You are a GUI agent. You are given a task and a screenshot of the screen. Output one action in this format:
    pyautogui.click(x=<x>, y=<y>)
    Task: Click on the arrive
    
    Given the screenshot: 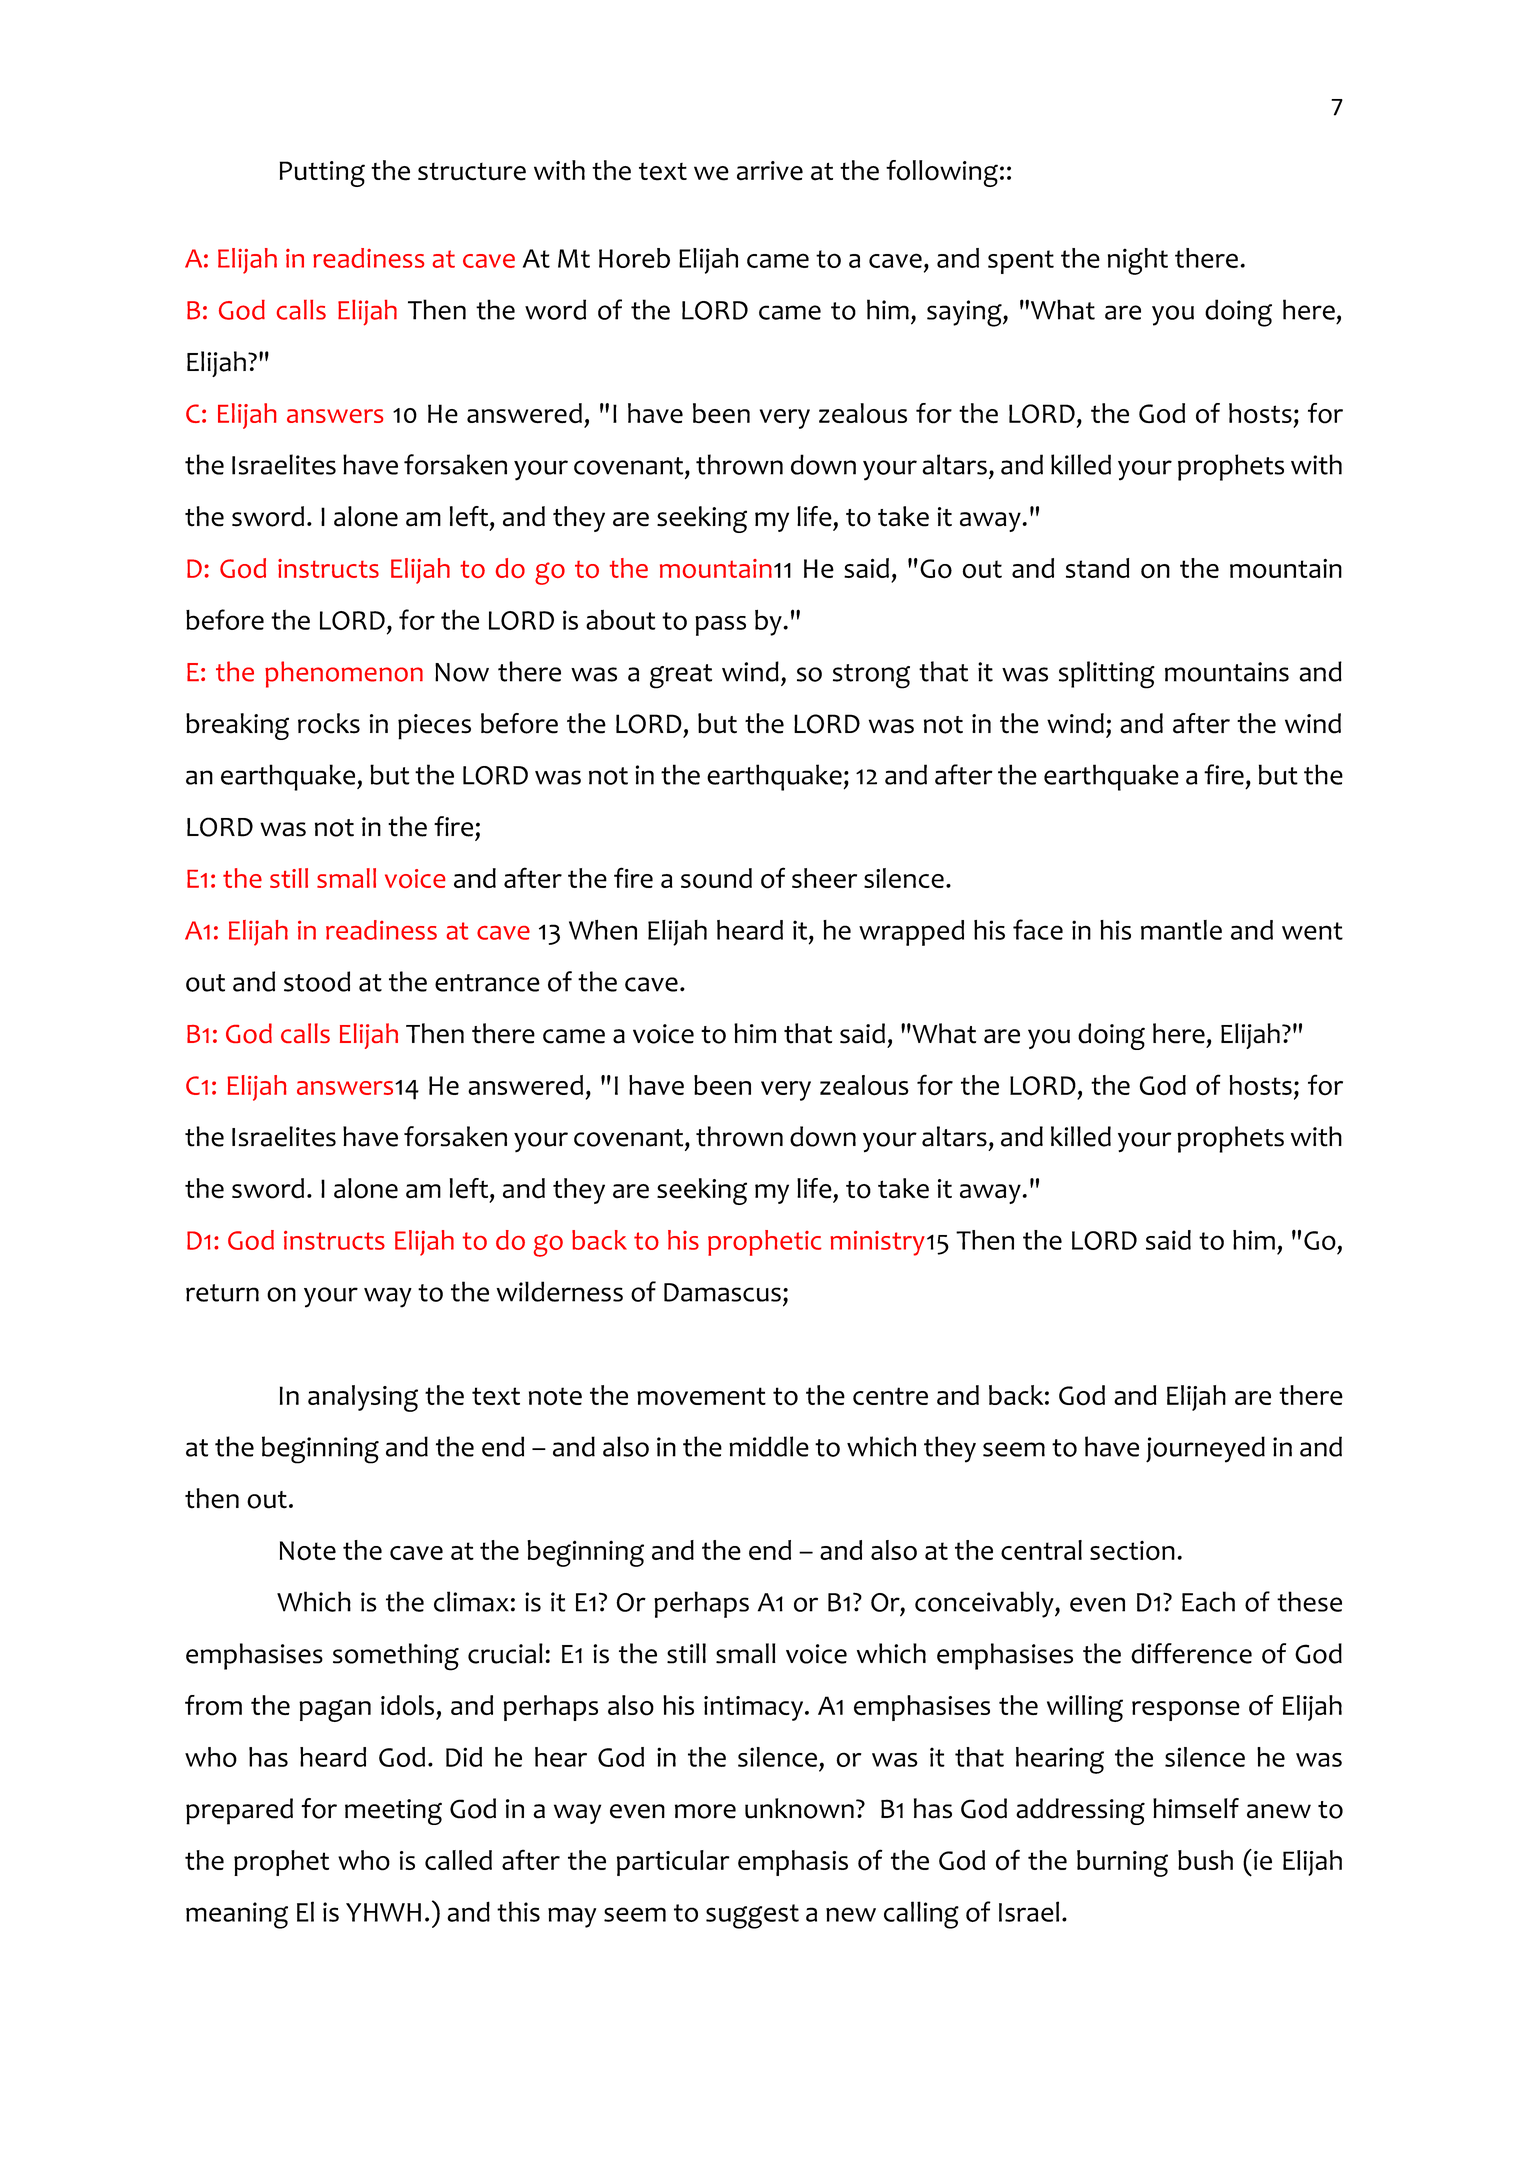 What is the action you would take?
    pyautogui.click(x=770, y=171)
